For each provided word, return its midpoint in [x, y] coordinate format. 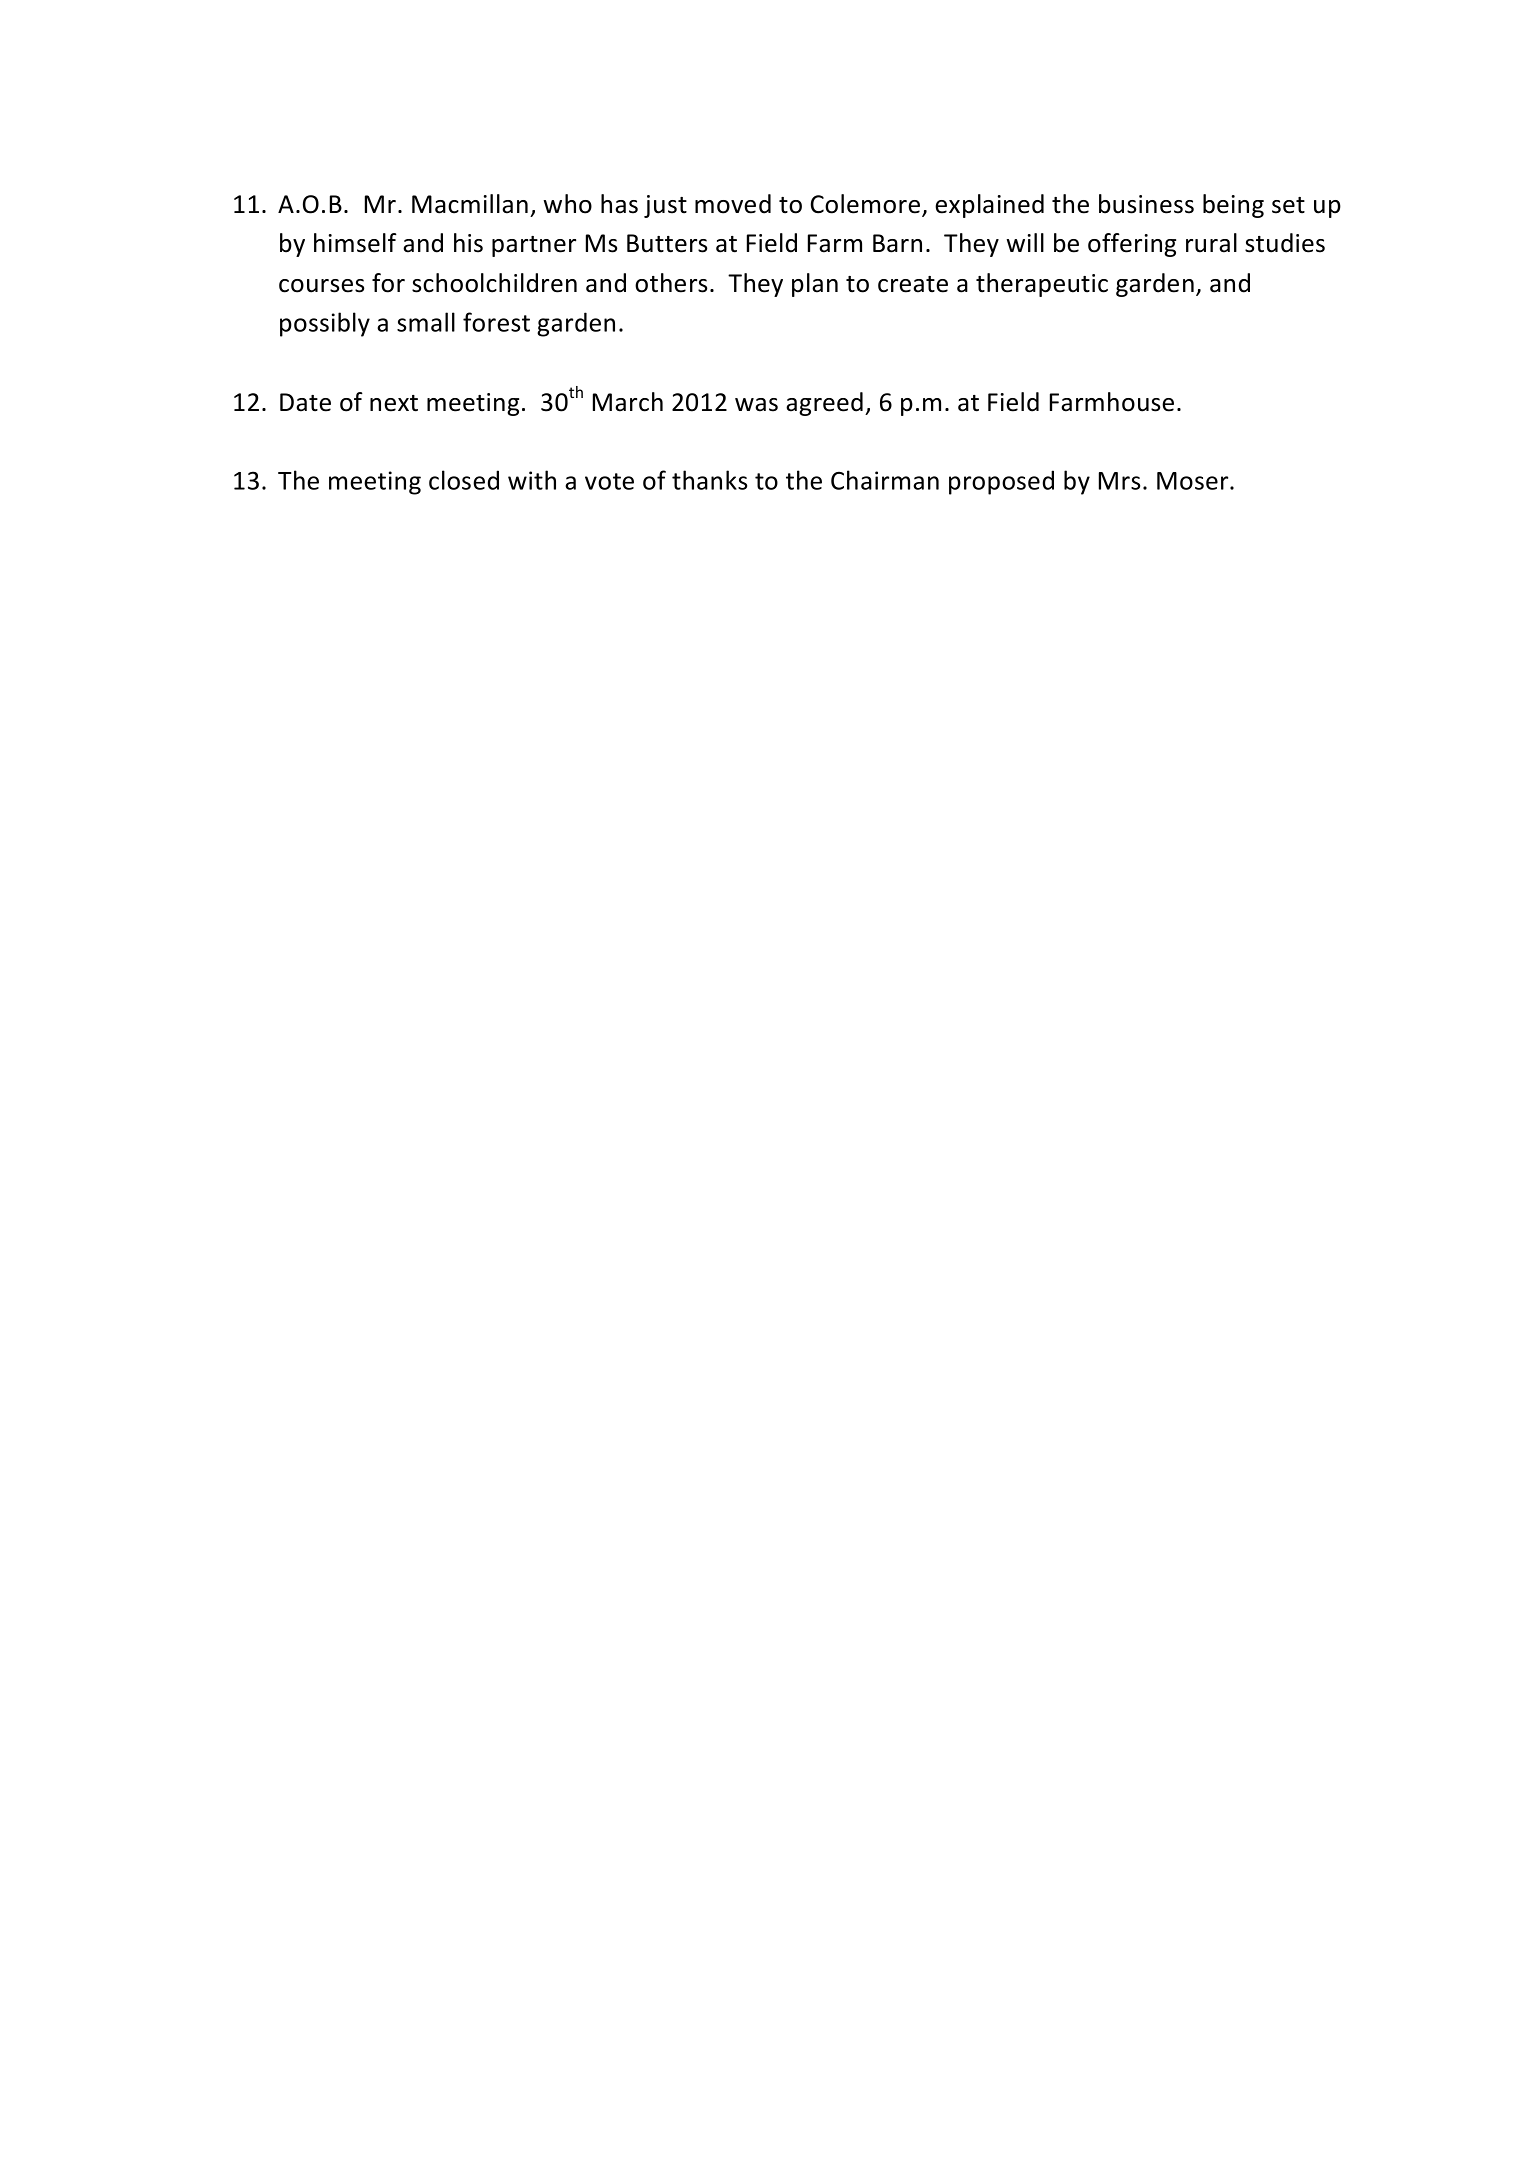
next [394, 403]
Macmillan [470, 204]
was [756, 405]
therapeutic [1042, 285]
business [1146, 204]
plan [815, 285]
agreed [824, 404]
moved [733, 204]
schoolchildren [494, 283]
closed [464, 480]
